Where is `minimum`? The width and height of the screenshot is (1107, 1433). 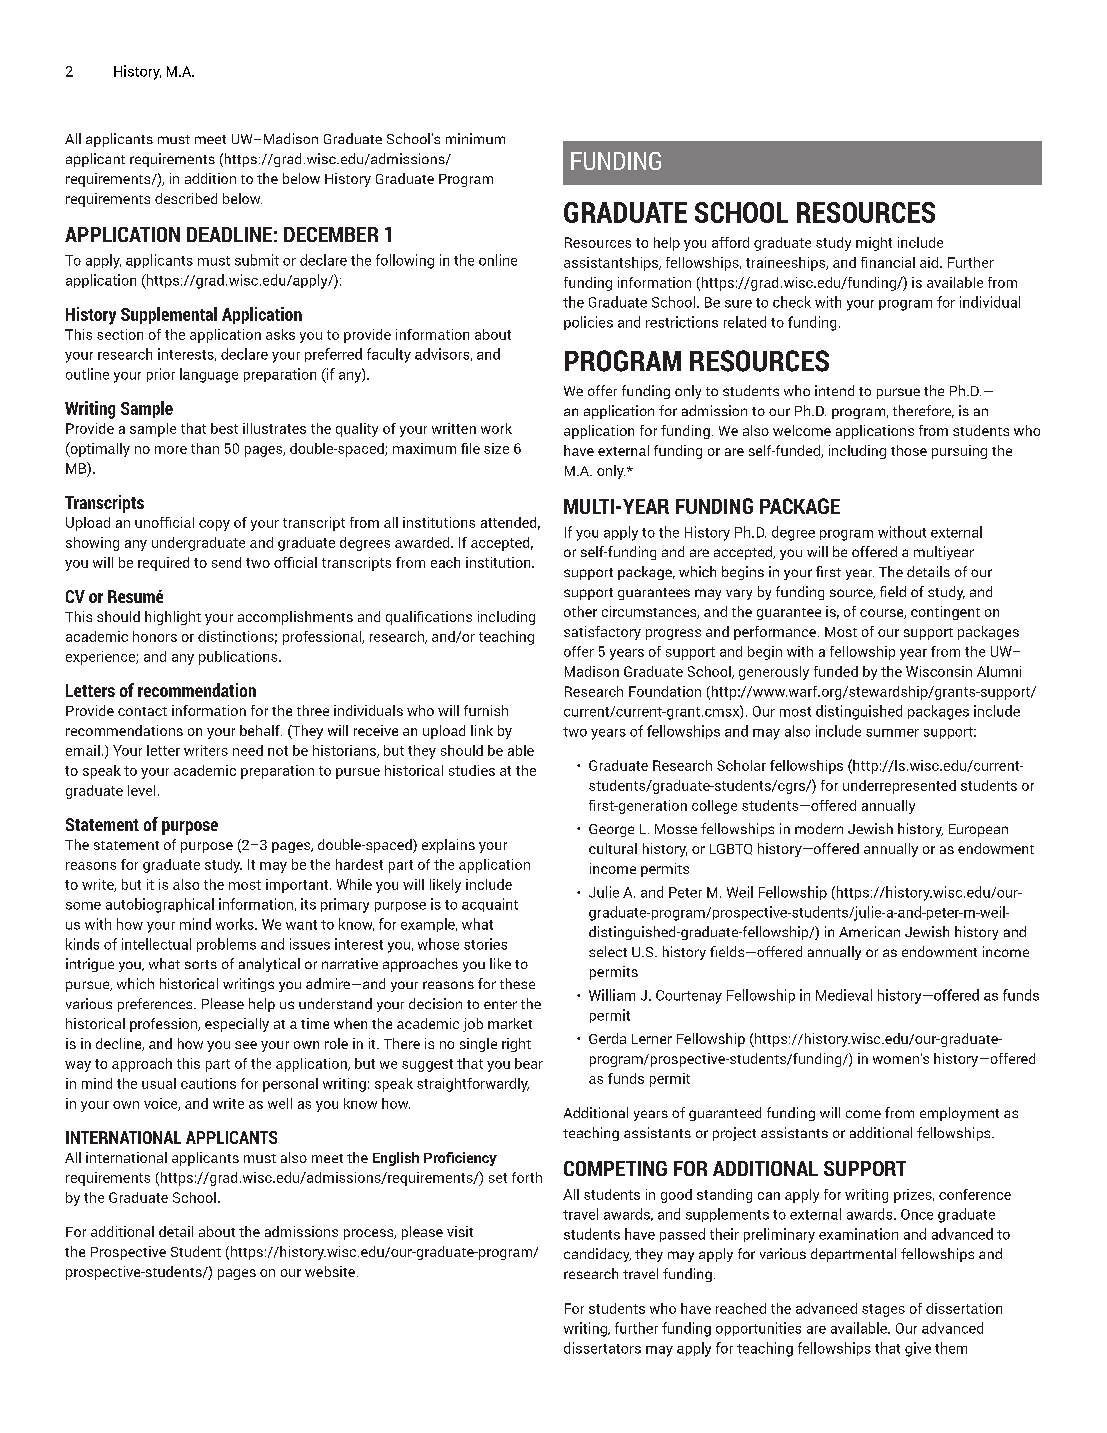 minimum is located at coordinates (475, 138).
